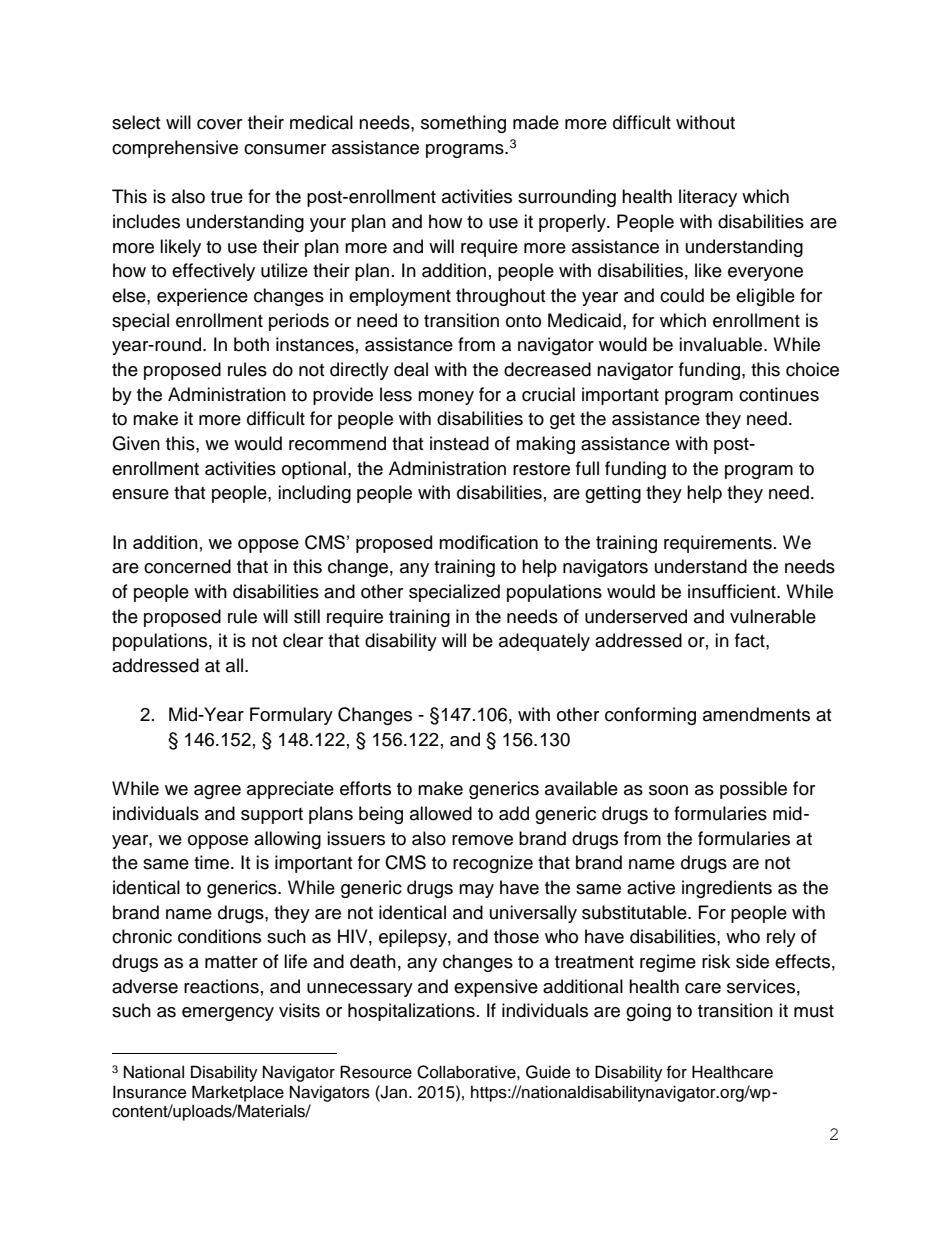  Describe the element at coordinates (544, 642) in the document. I see `adequately` at that location.
